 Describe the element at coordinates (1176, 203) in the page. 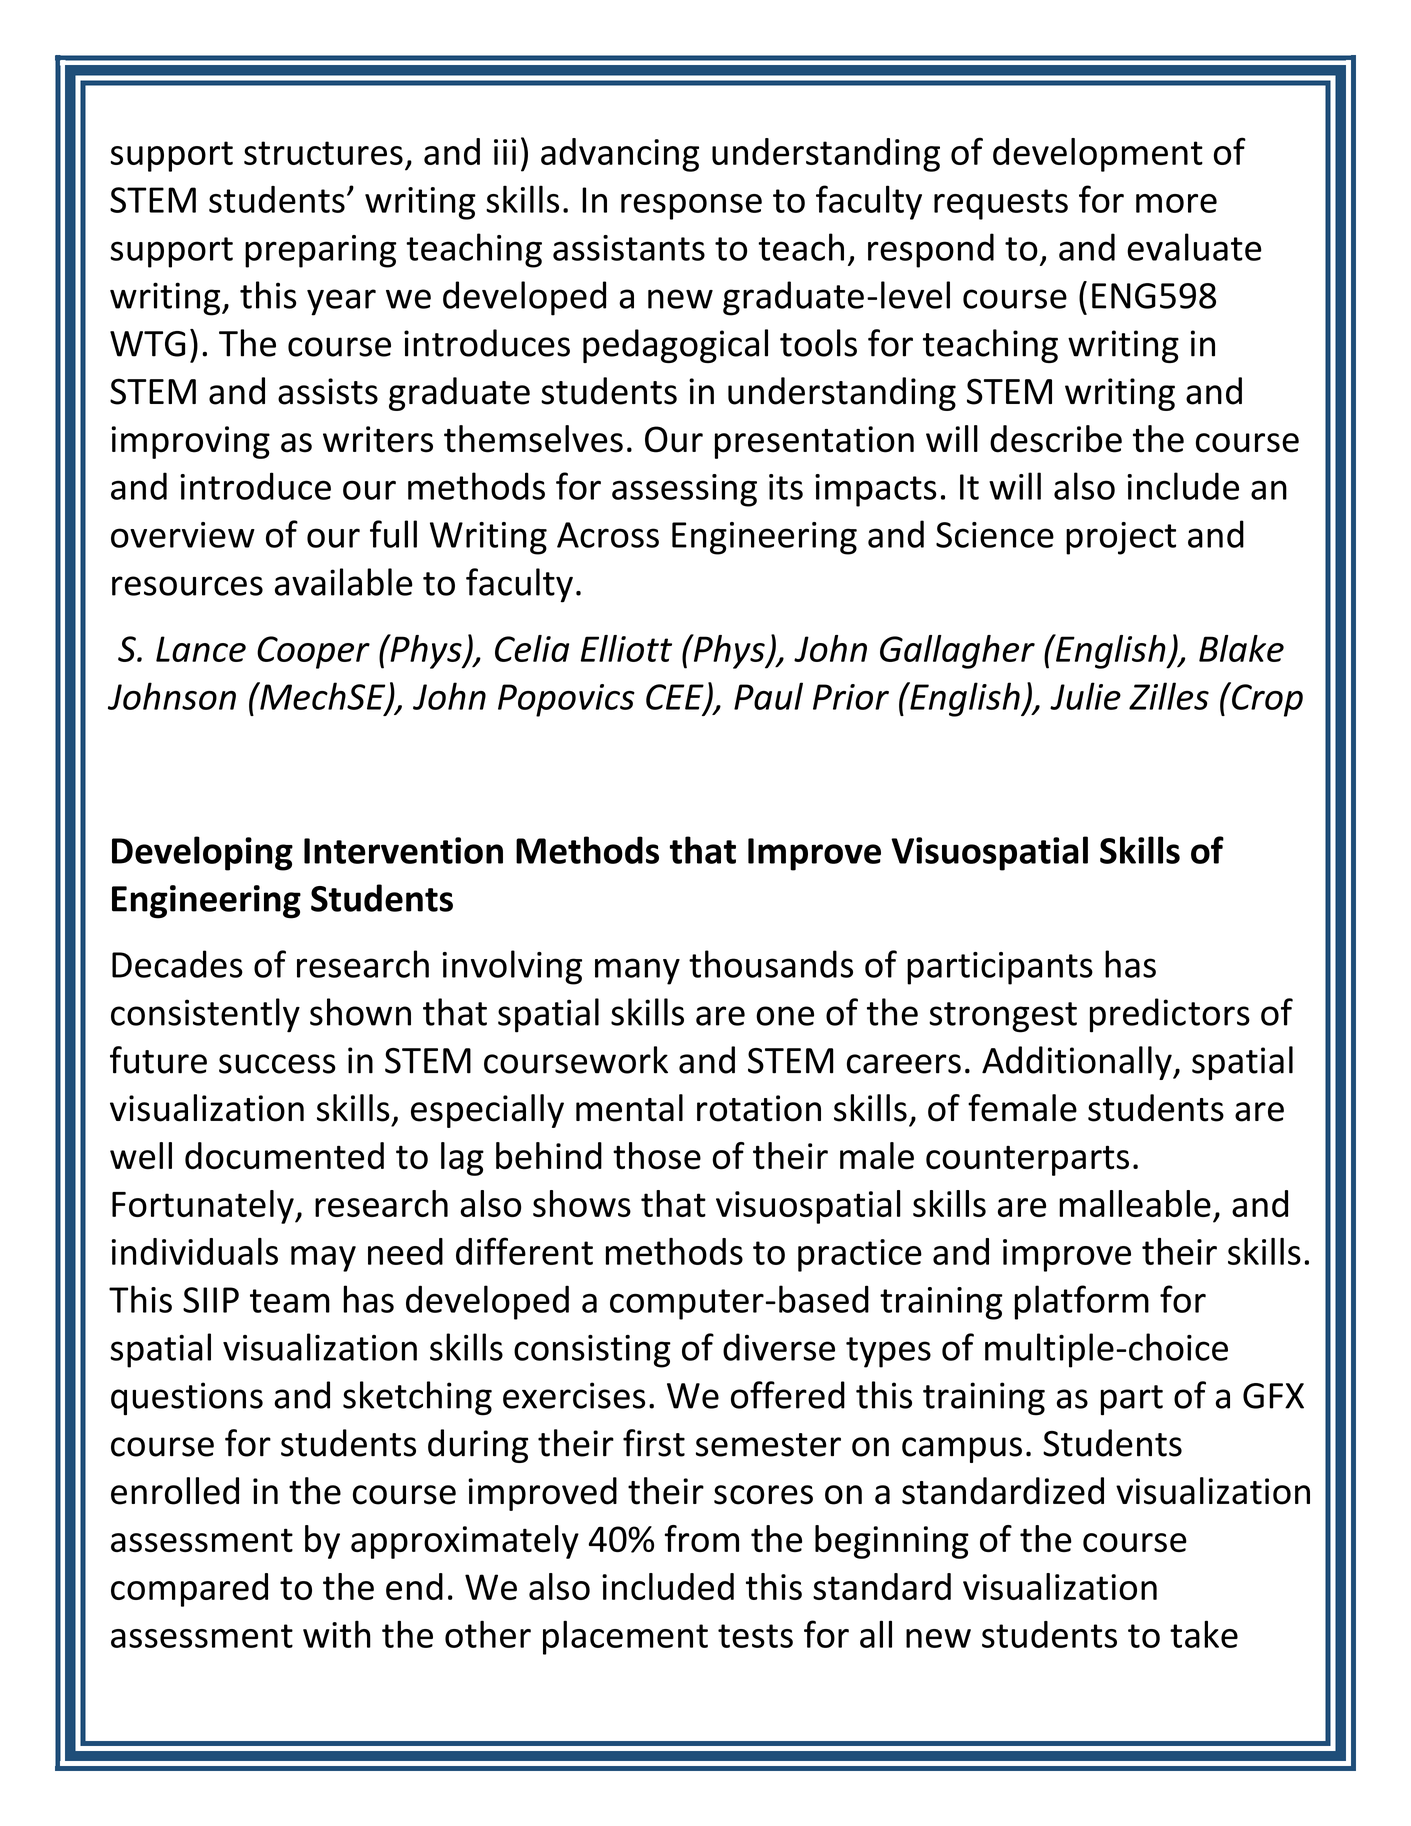

I see `more` at that location.
